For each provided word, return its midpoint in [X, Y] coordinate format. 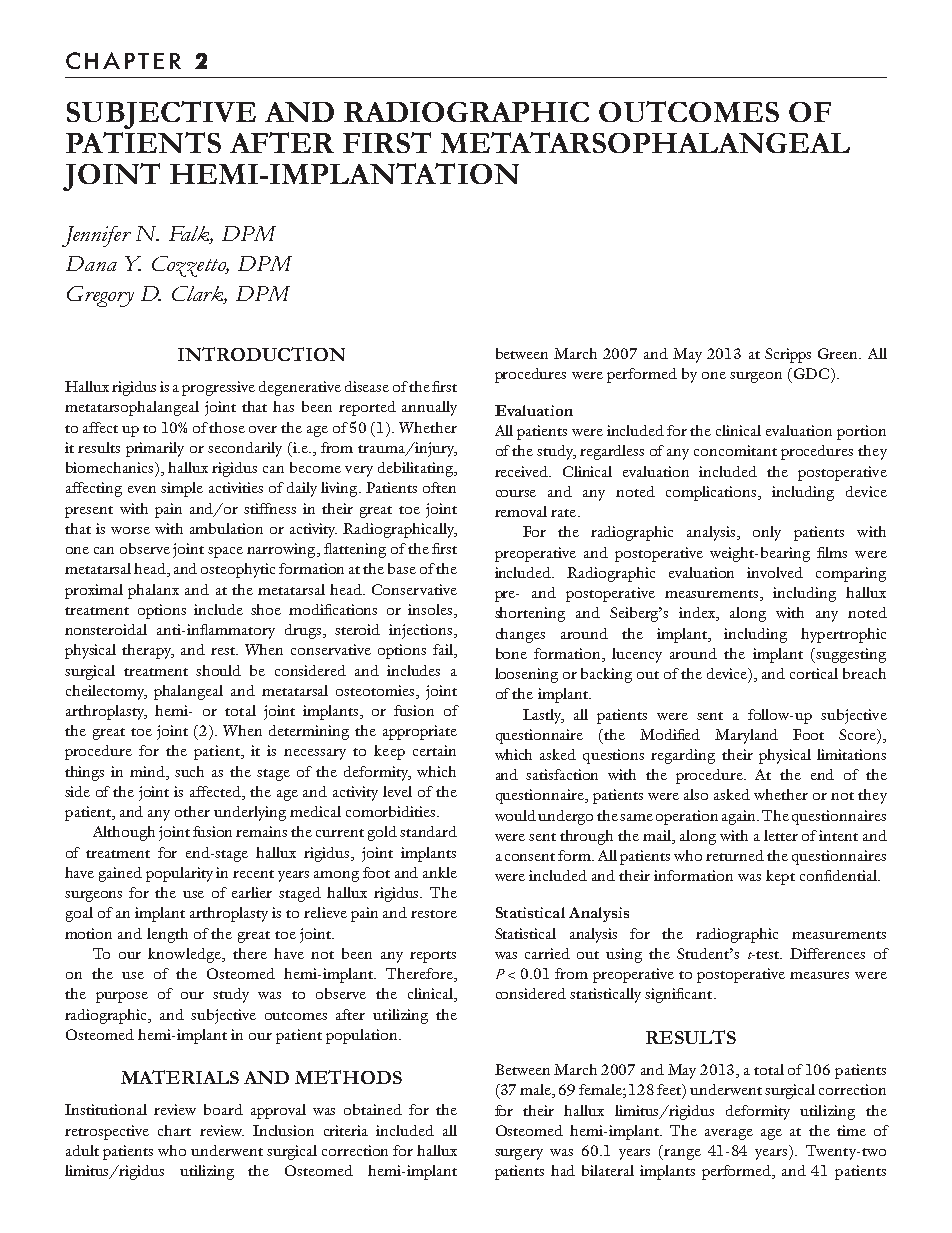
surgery [519, 1154]
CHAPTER [123, 60]
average [729, 1134]
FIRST [387, 142]
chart [174, 1130]
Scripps [788, 355]
